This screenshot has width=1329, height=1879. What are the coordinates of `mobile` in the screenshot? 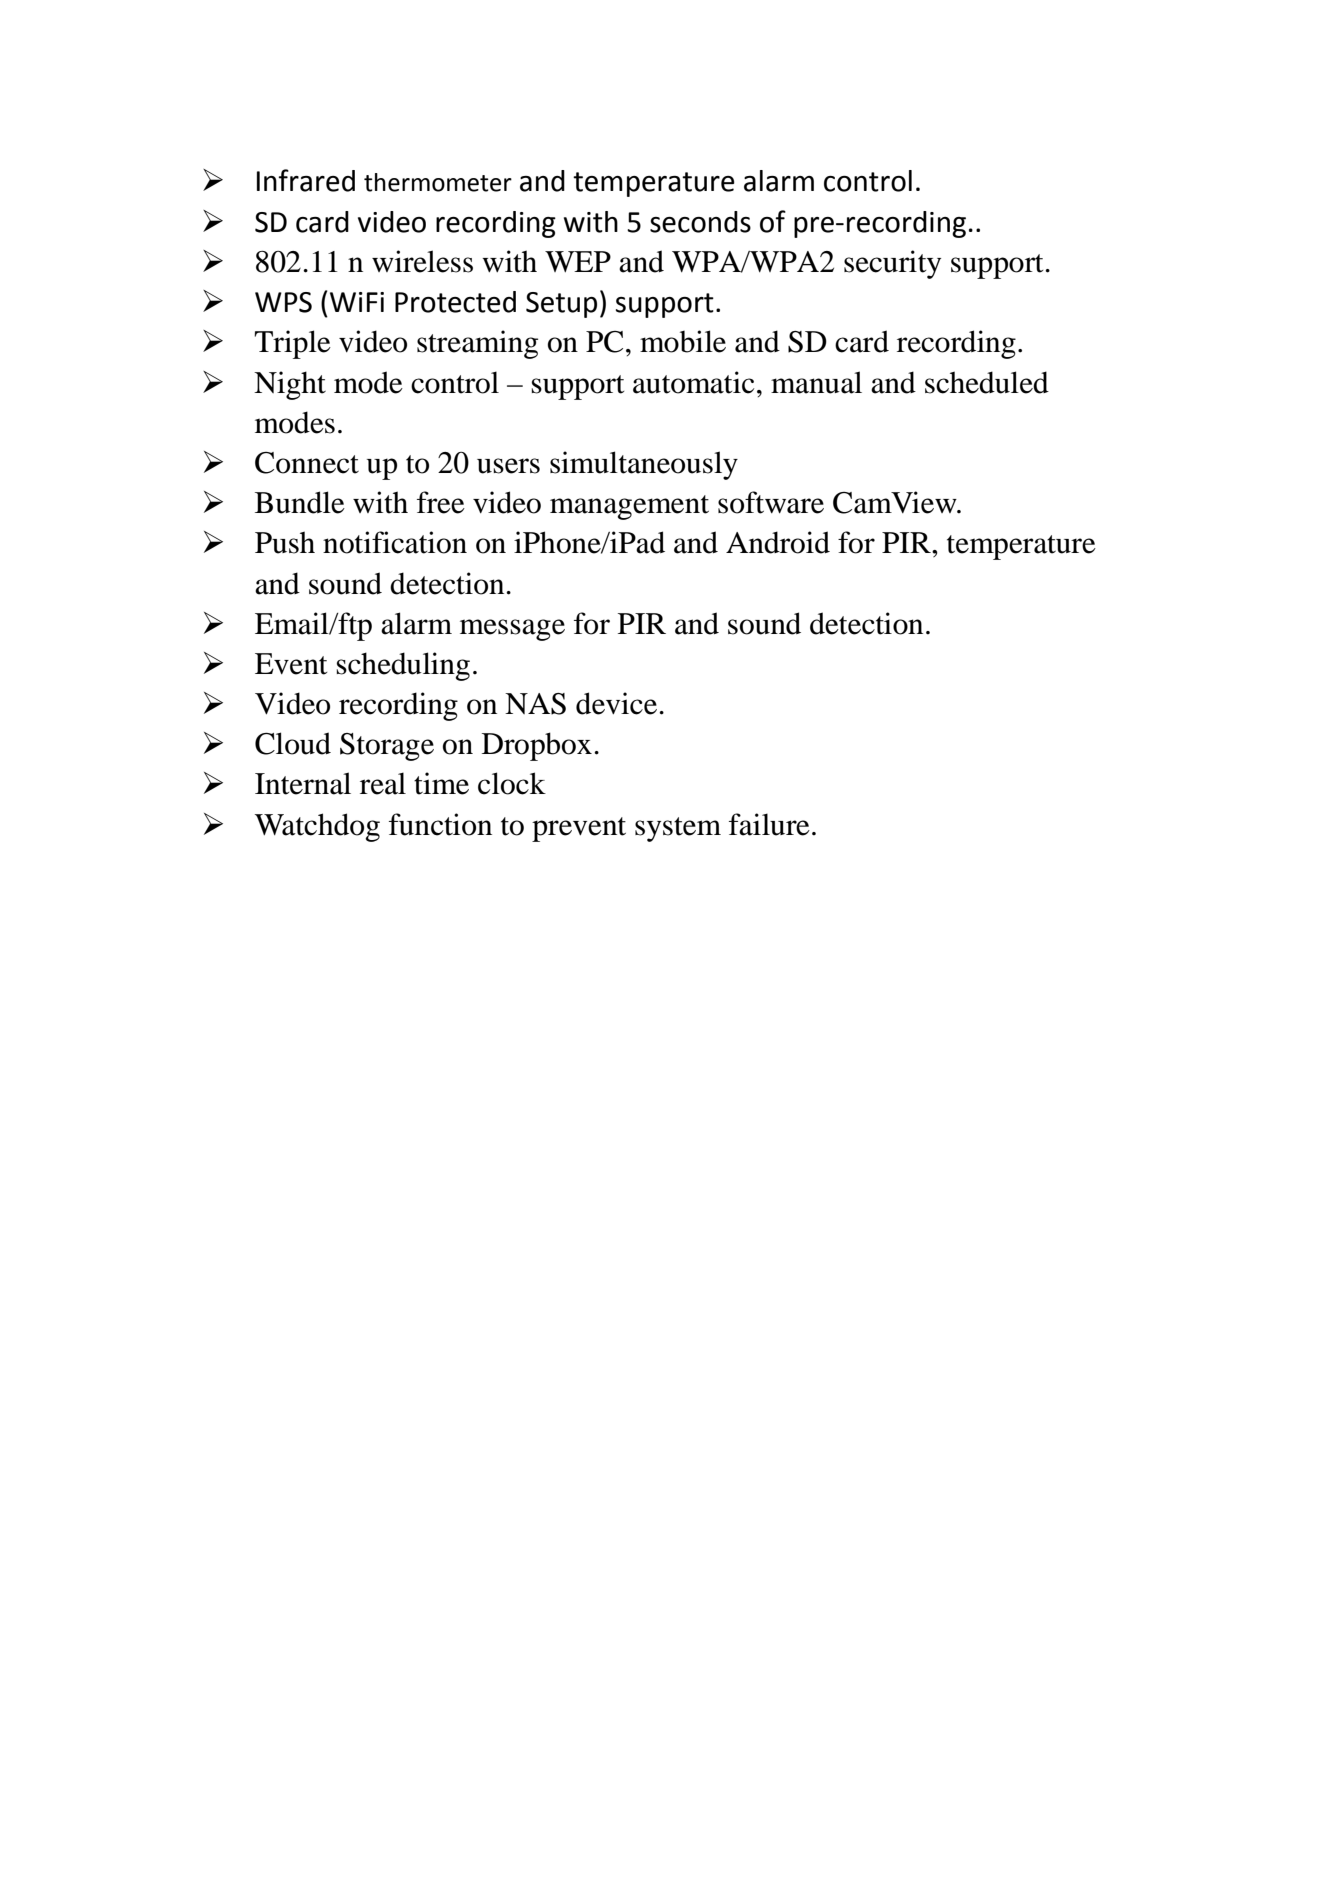 It's located at (683, 341).
